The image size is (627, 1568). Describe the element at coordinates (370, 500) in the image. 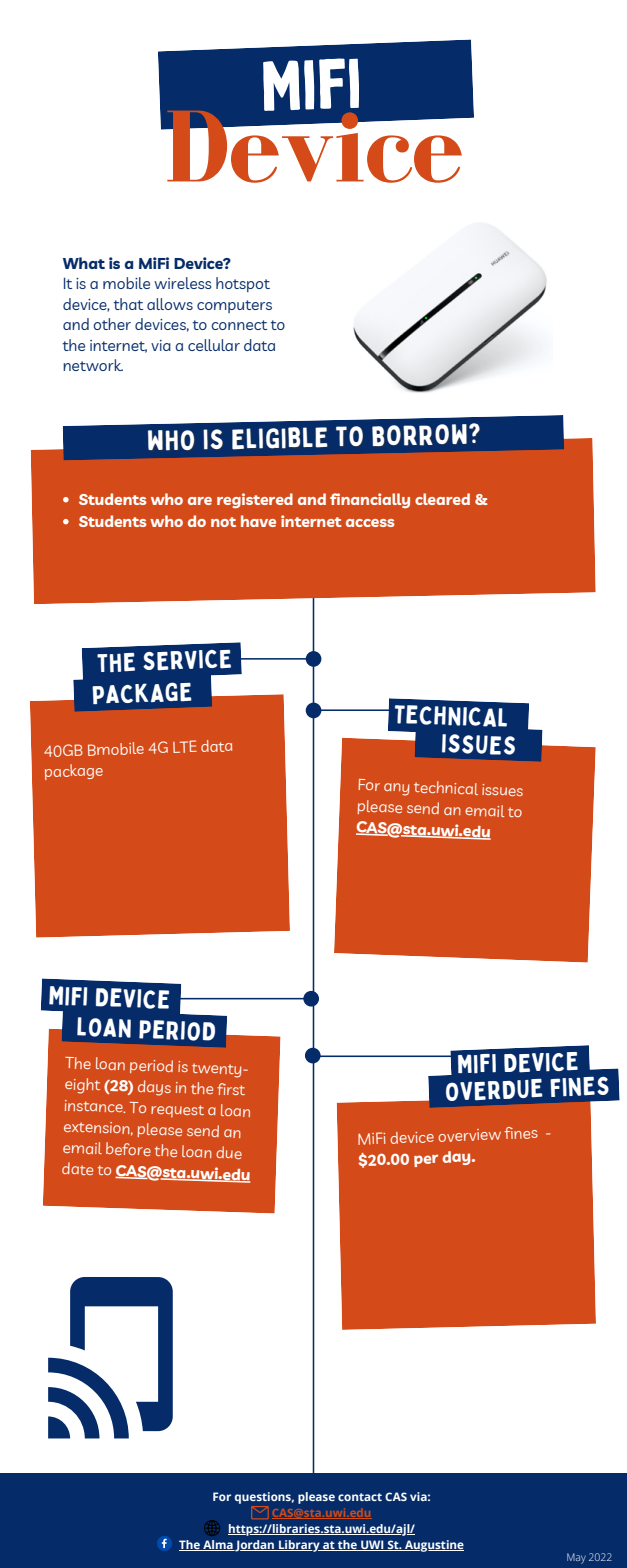

I see `financially` at that location.
